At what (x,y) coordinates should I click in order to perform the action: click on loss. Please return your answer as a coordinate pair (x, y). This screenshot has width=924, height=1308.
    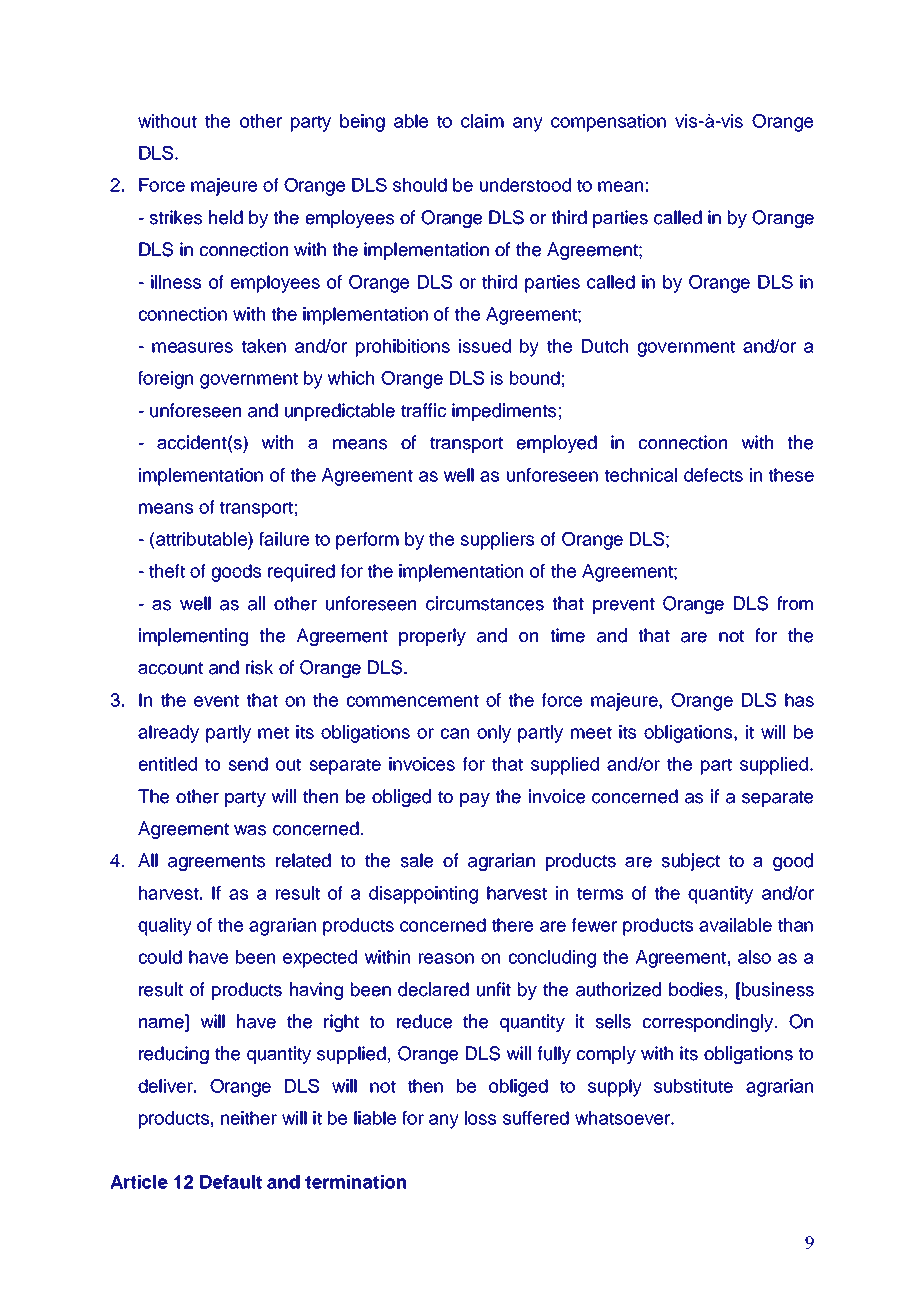
    Looking at the image, I should click on (480, 1118).
